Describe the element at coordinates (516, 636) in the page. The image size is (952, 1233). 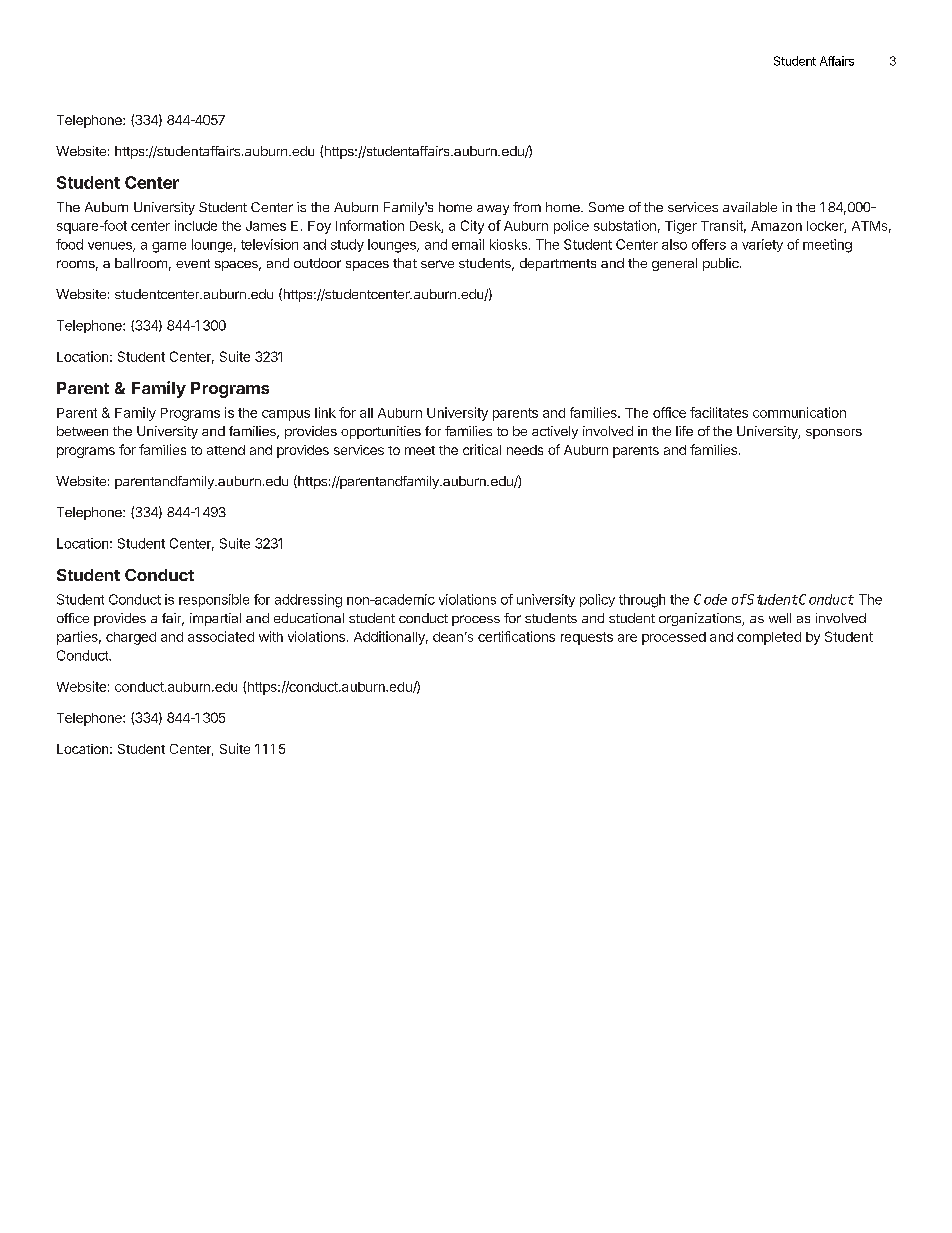
I see `certifications` at that location.
